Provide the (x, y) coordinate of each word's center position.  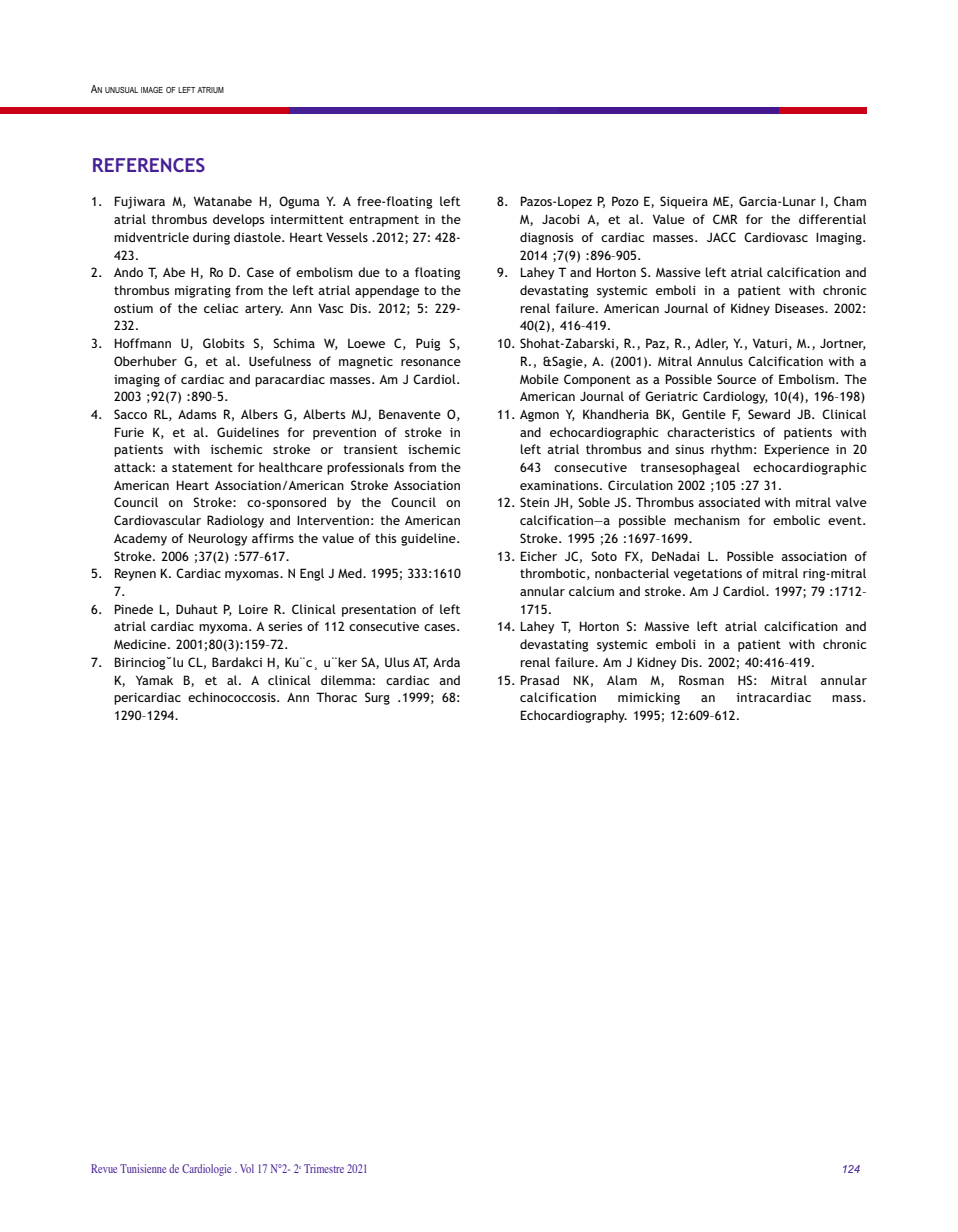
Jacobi (561, 219)
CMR (725, 219)
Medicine (141, 644)
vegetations (708, 575)
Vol (247, 1168)
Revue (104, 1168)
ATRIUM (210, 90)
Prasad (540, 680)
